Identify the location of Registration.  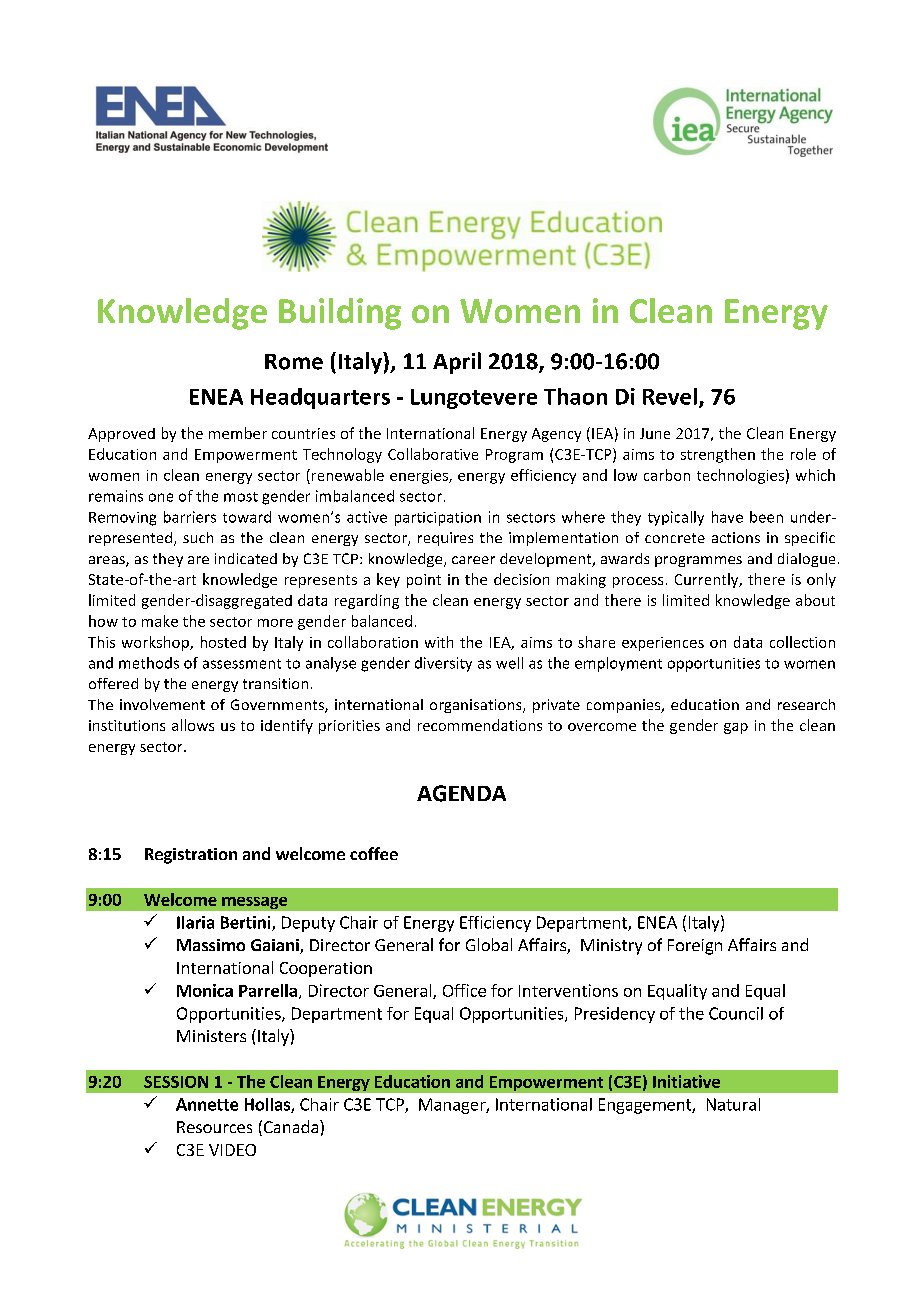
(191, 856).
